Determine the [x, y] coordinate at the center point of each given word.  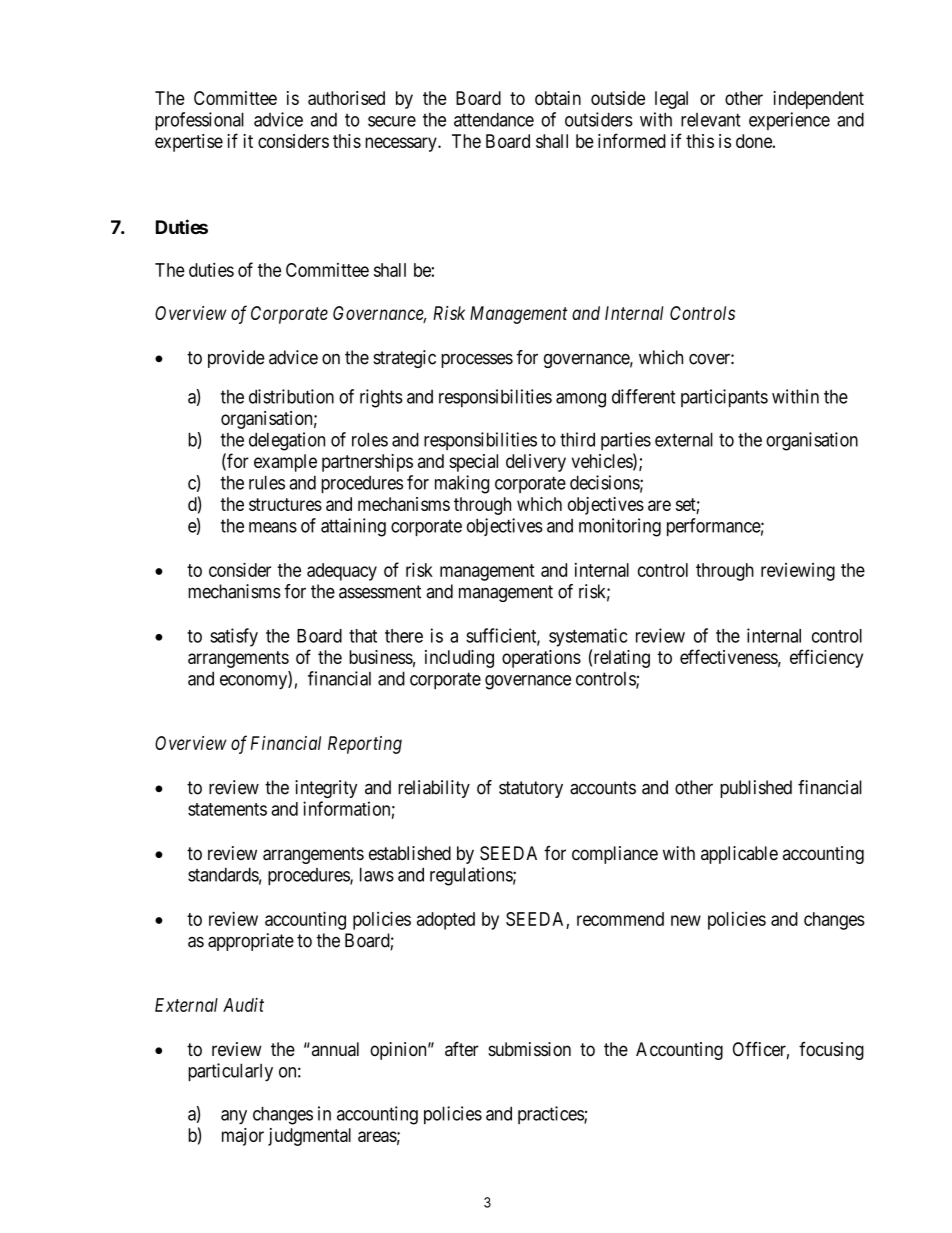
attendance [494, 119]
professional [199, 121]
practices [551, 1115]
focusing [831, 1051]
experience [789, 121]
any [234, 1117]
